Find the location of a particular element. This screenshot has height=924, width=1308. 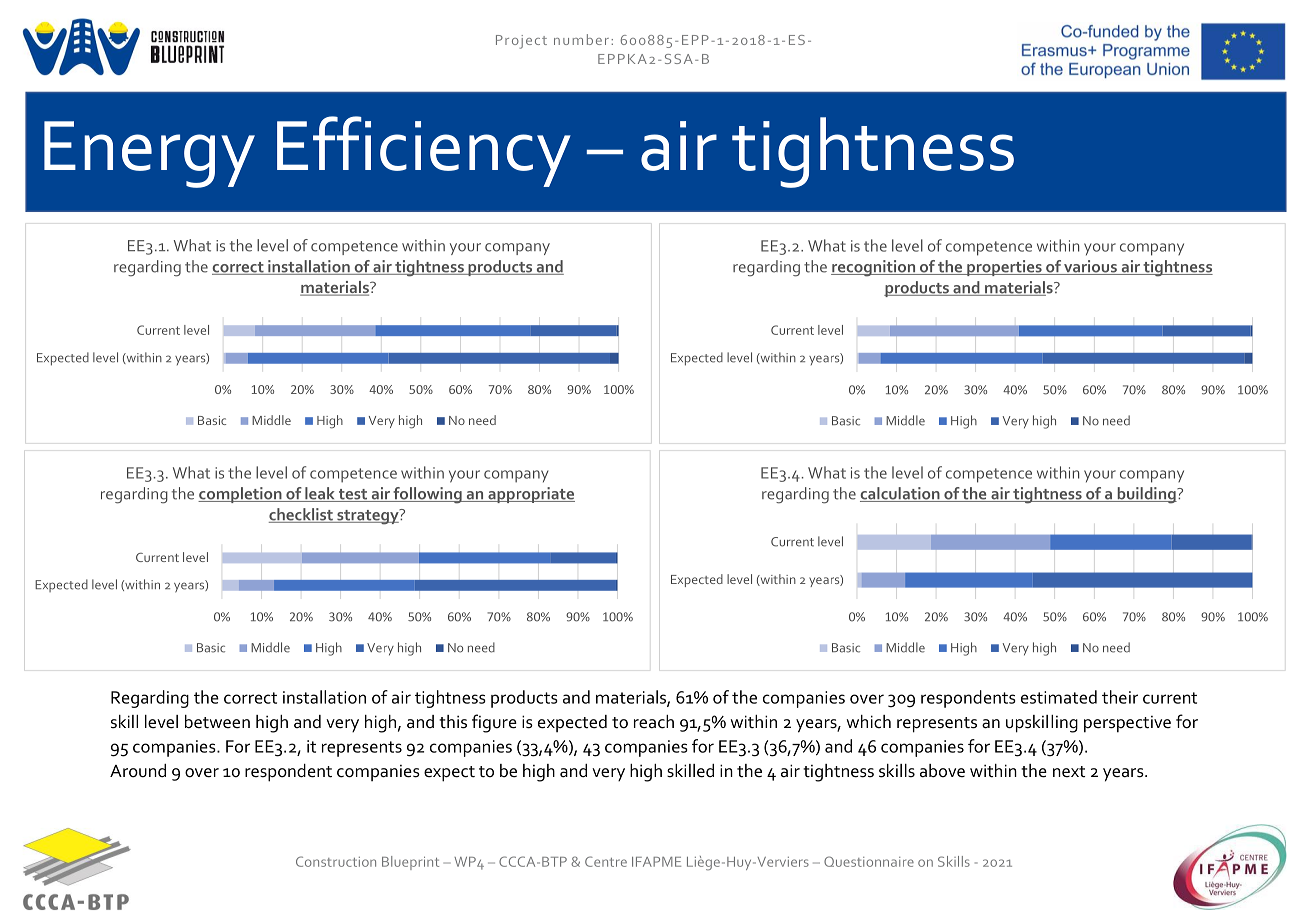

between is located at coordinates (217, 722).
